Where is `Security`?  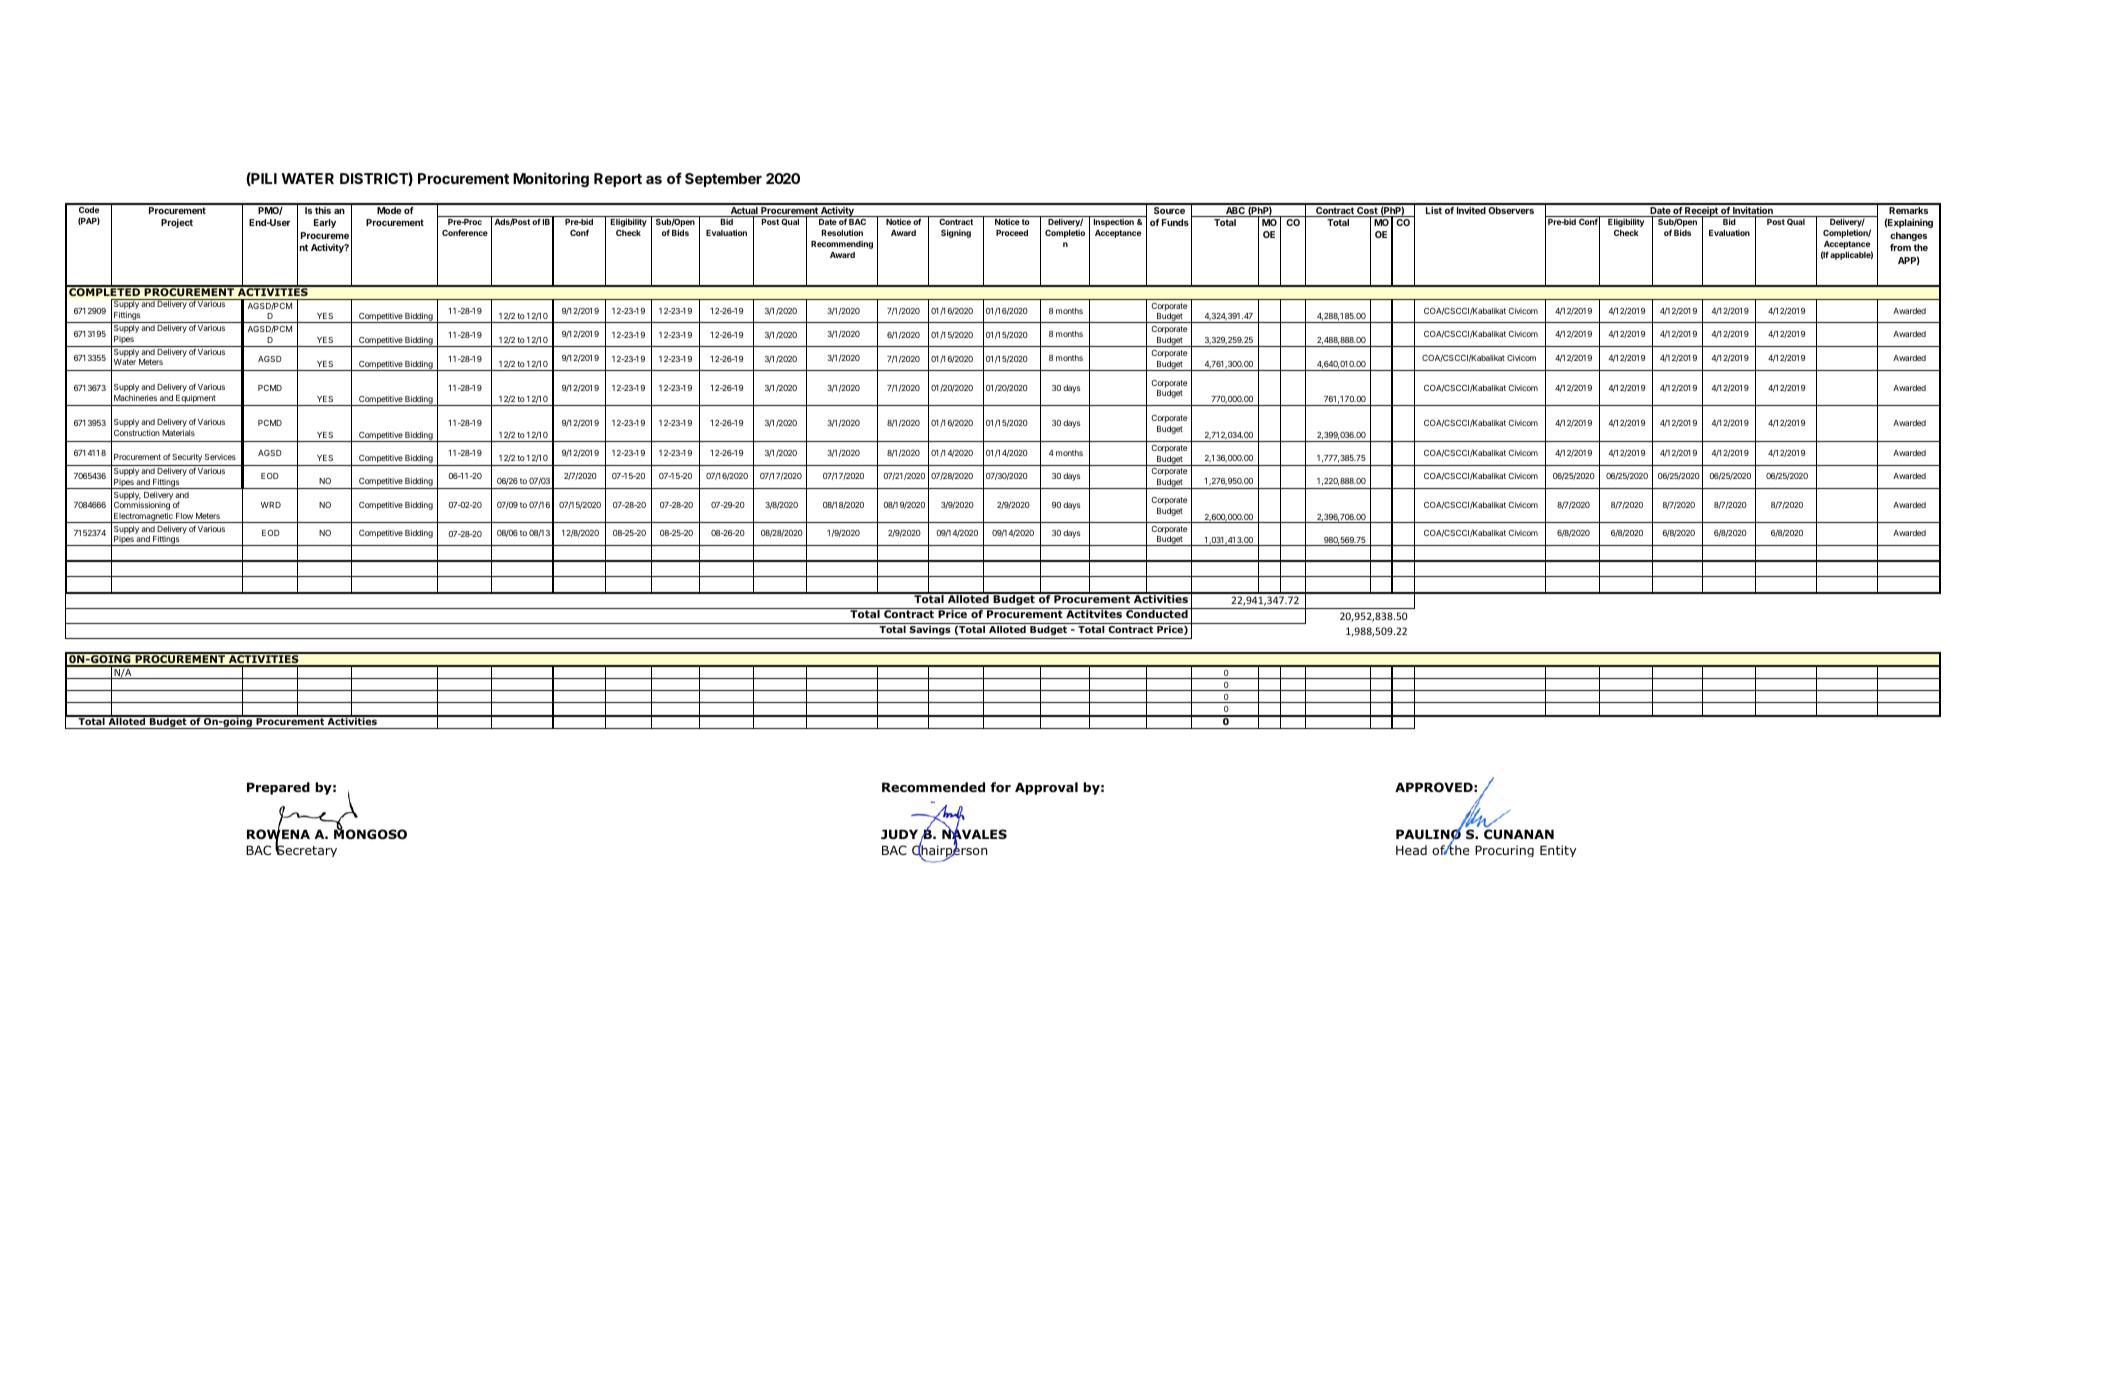
Security is located at coordinates (187, 458).
